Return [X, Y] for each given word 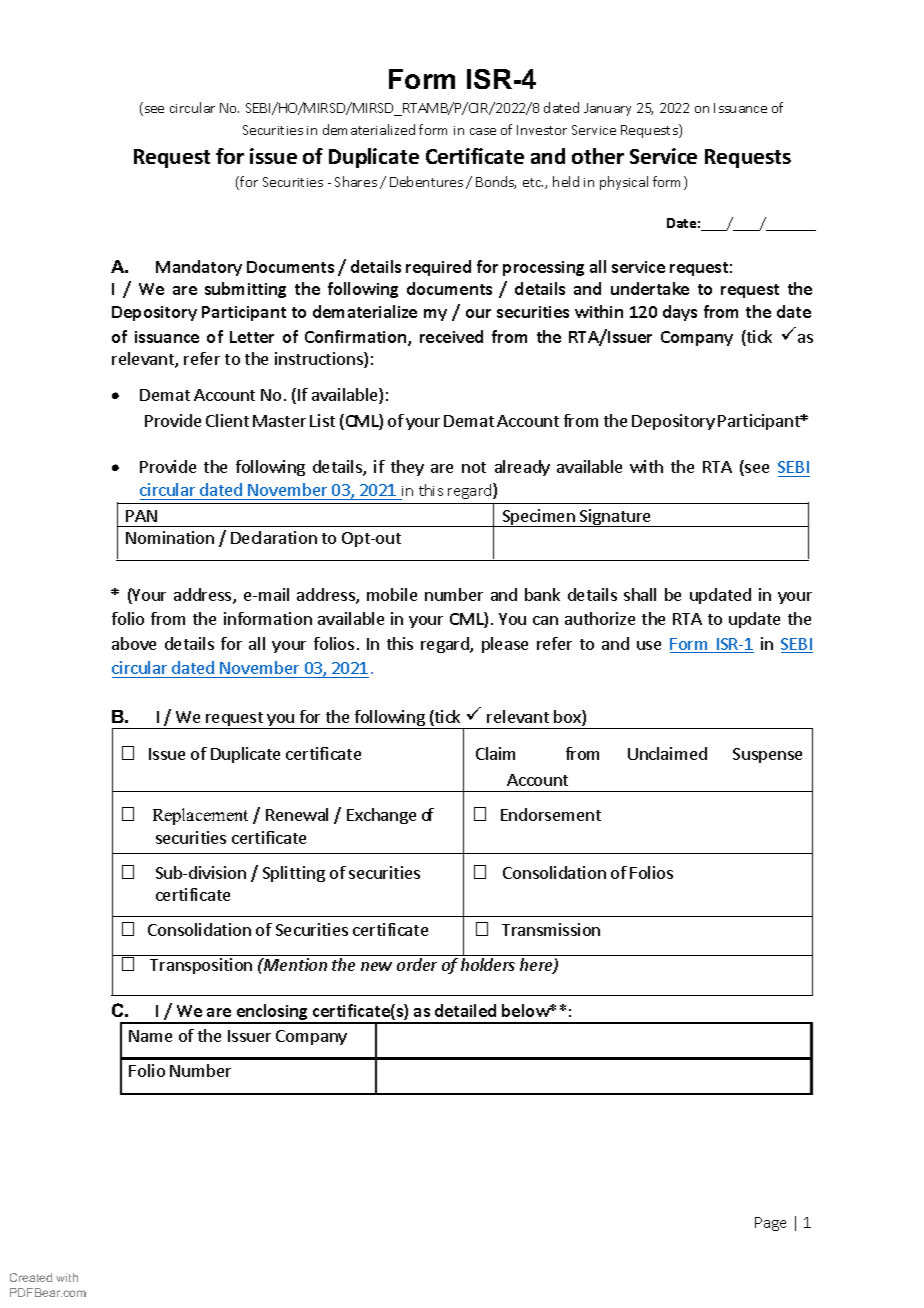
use [649, 645]
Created [31, 1277]
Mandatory [199, 268]
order [417, 964]
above [134, 643]
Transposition [201, 966]
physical [624, 183]
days [680, 313]
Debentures [426, 181]
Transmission [551, 929]
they [407, 468]
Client [227, 420]
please [505, 645]
